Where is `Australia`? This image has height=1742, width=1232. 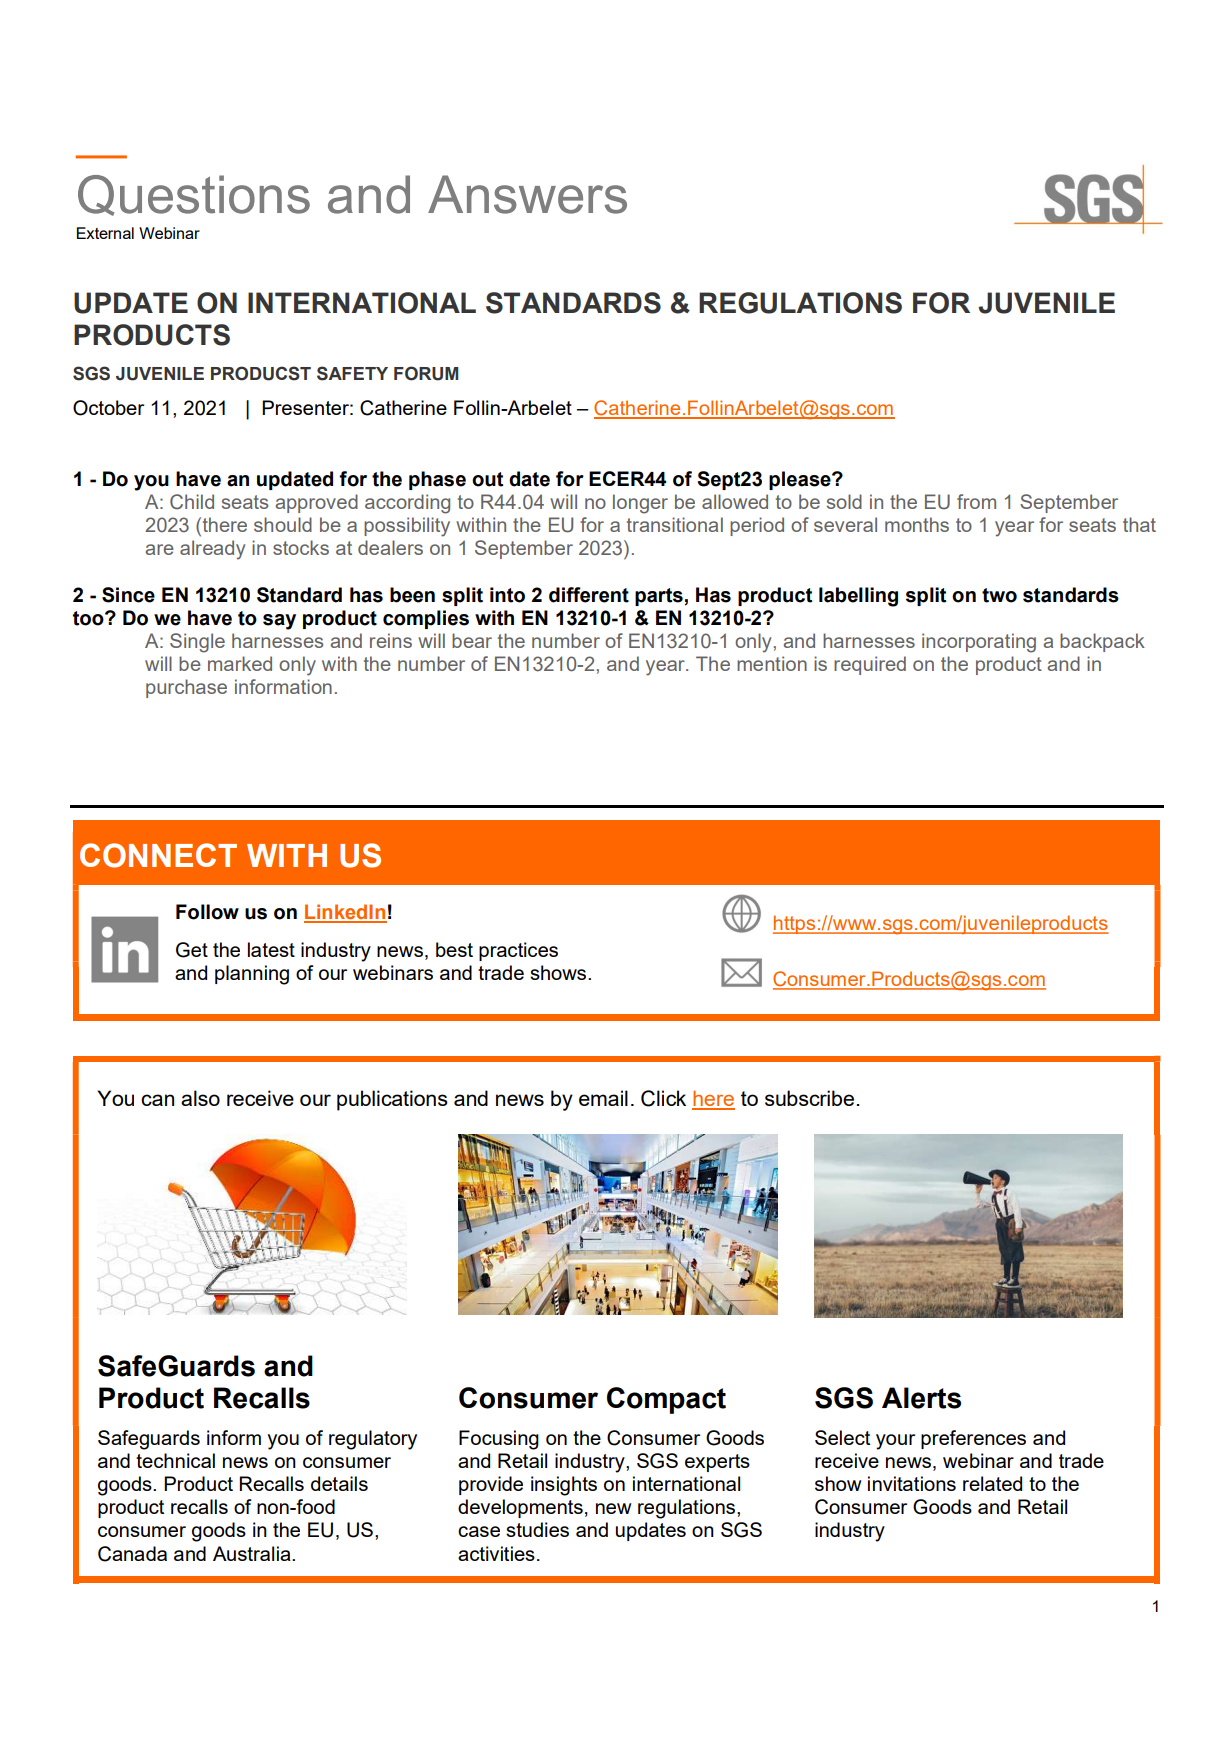
Australia is located at coordinates (253, 1553).
